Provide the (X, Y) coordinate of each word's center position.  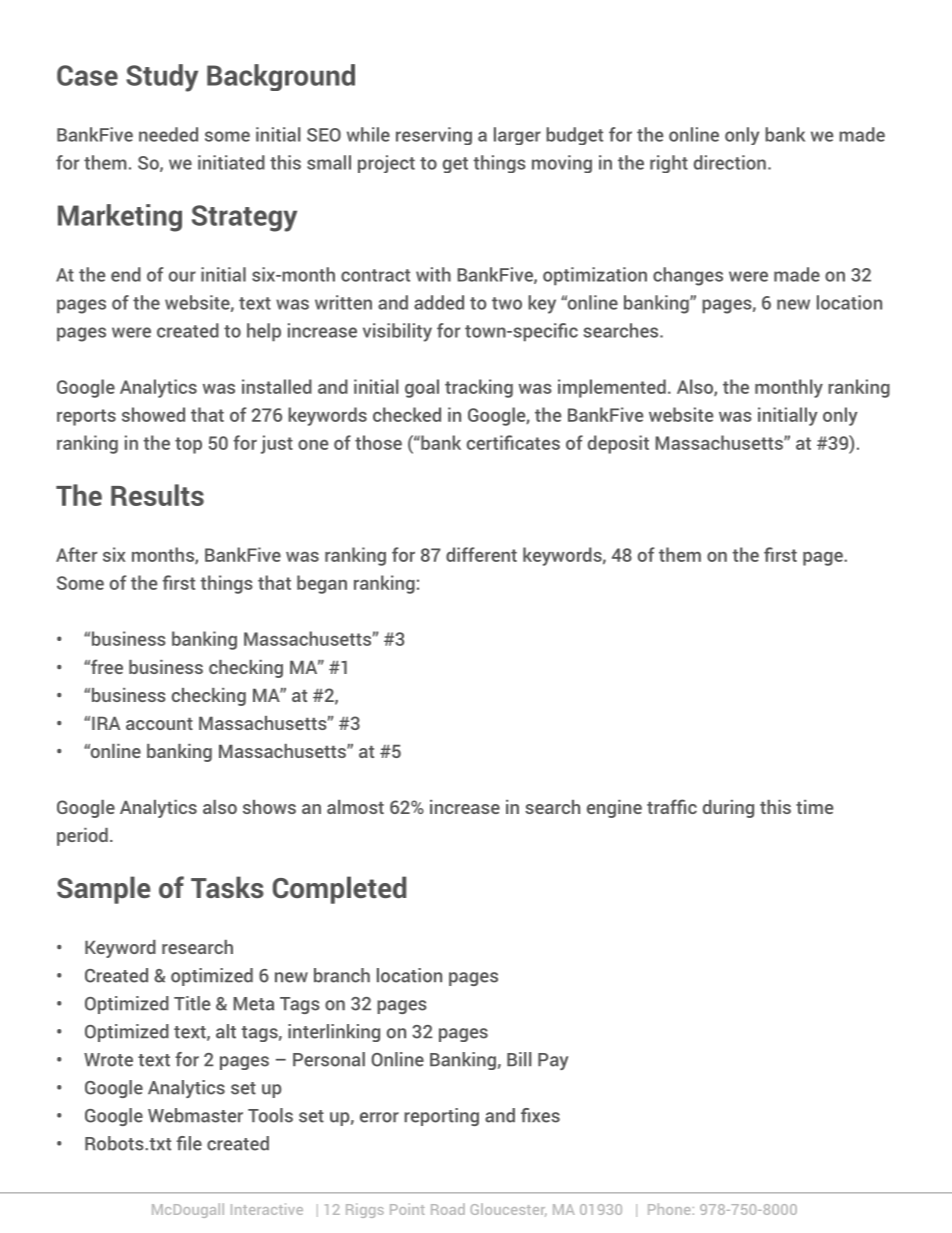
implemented (612, 388)
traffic (672, 806)
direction (730, 162)
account (159, 724)
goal (422, 388)
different (481, 554)
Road (448, 1209)
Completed (339, 890)
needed (168, 134)
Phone (669, 1209)
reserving (434, 136)
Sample (104, 890)
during (728, 809)
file (189, 1143)
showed (153, 414)
